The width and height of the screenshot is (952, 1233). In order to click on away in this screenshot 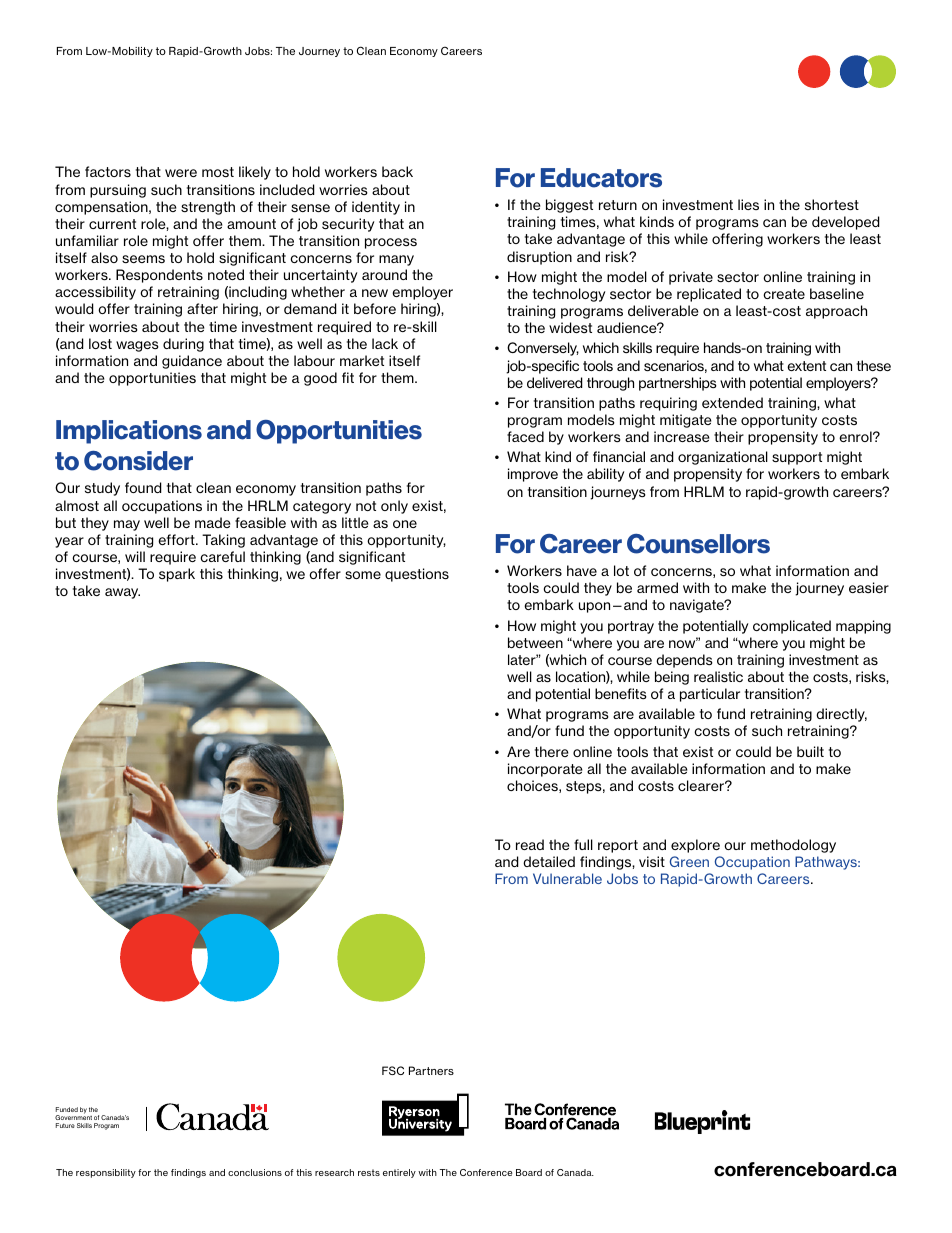, I will do `click(122, 593)`.
